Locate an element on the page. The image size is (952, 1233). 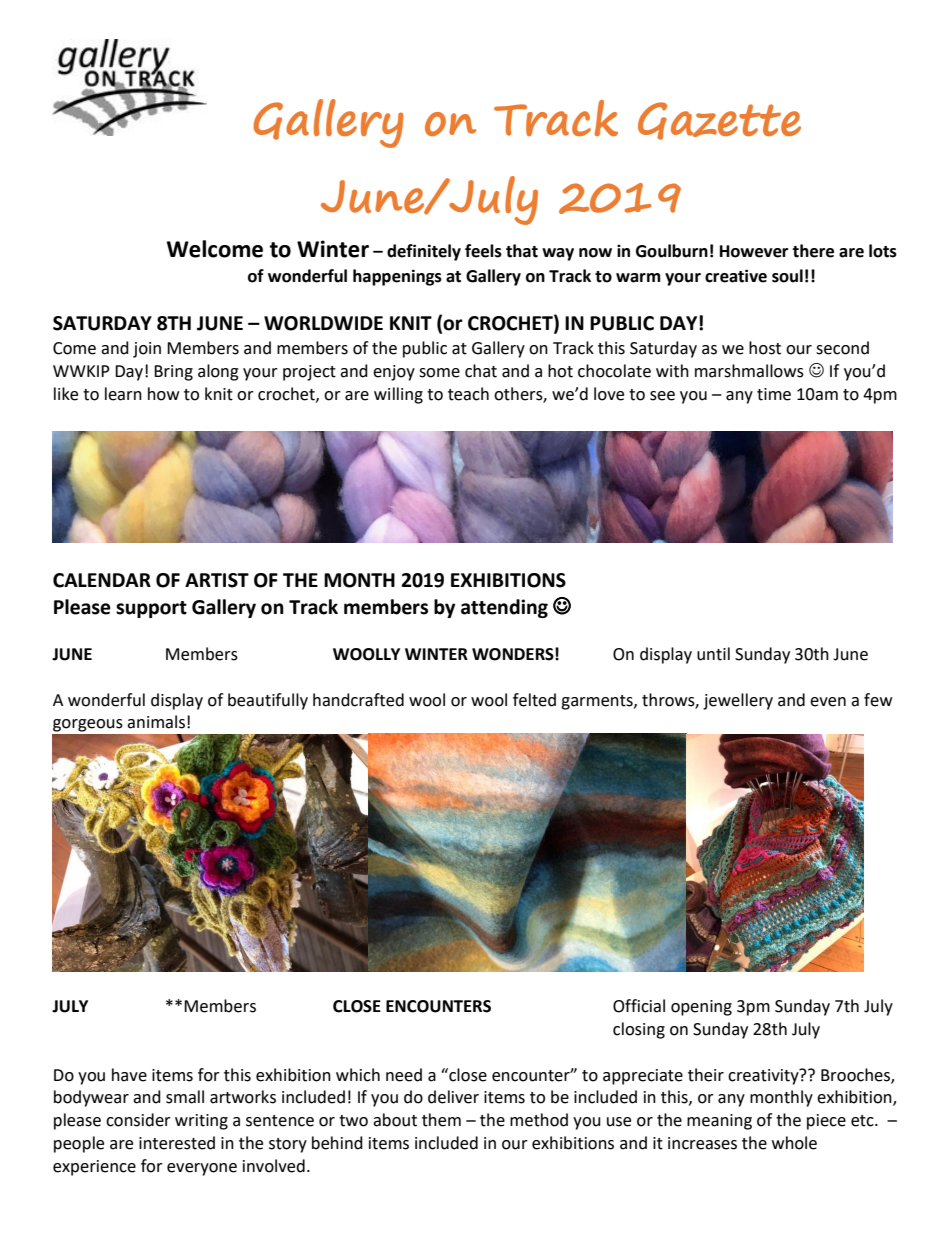
until is located at coordinates (713, 654).
